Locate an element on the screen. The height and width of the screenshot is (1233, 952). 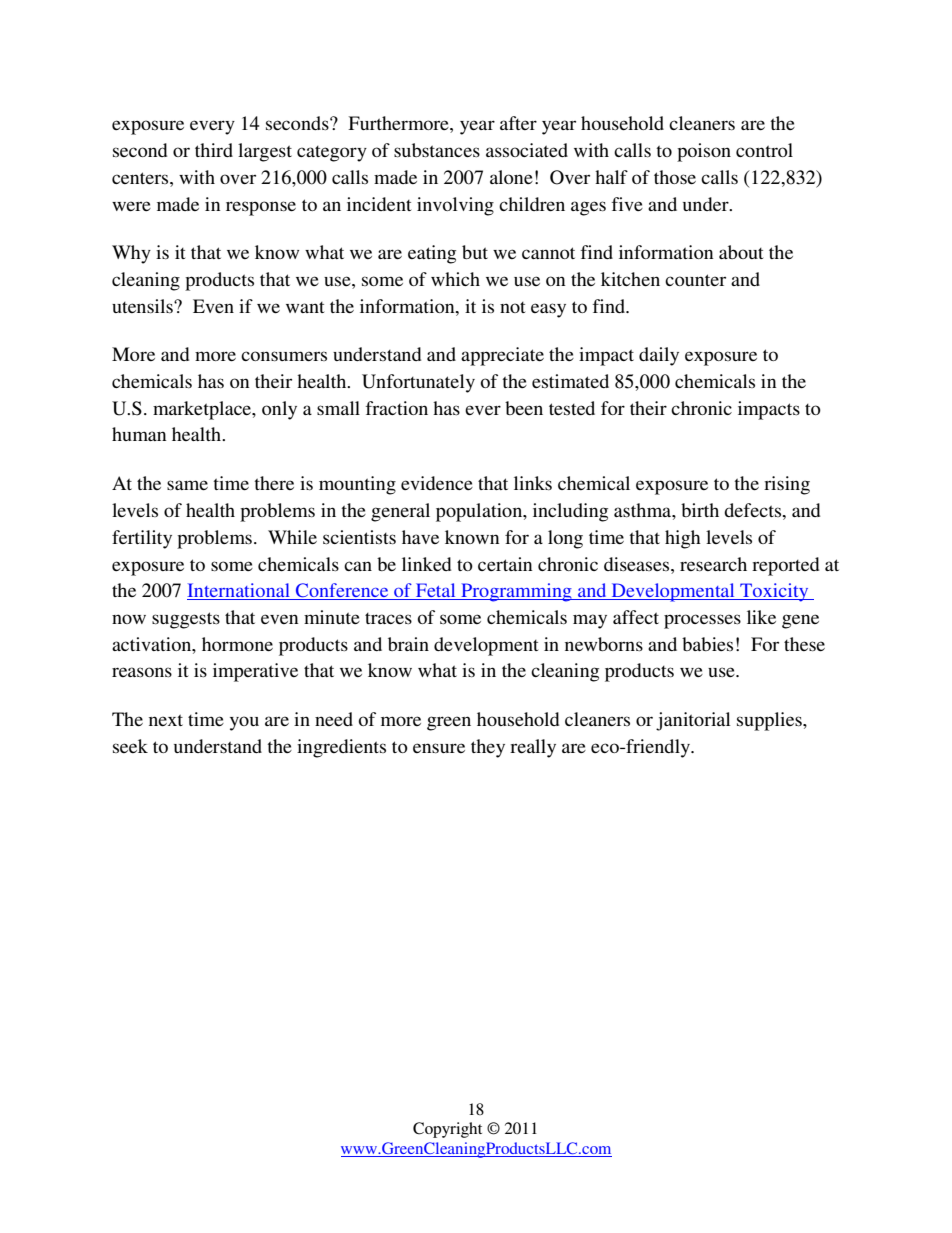
suggests is located at coordinates (186, 620).
